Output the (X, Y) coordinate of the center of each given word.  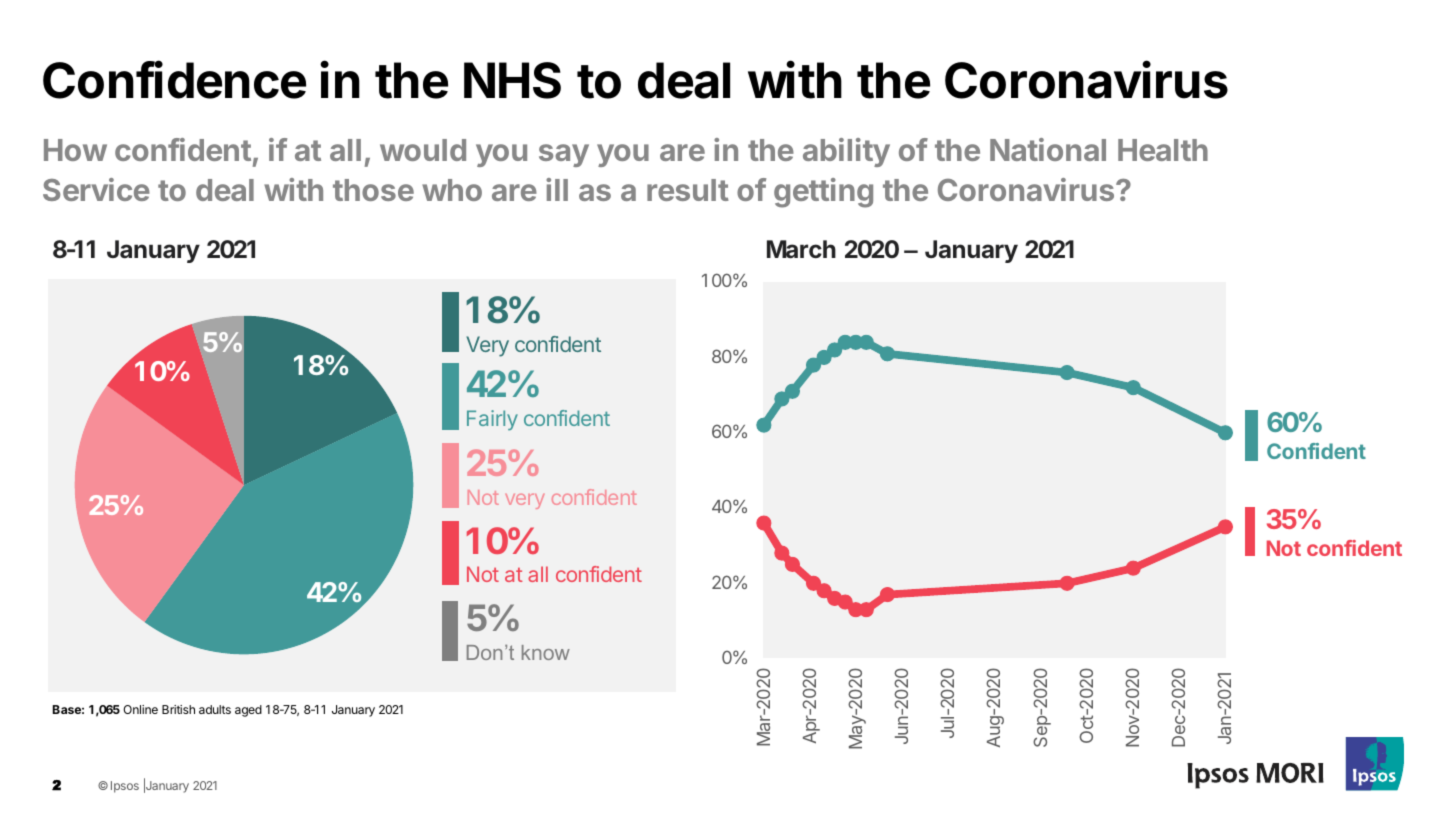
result (688, 190)
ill (557, 189)
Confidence (174, 79)
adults (215, 709)
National (1048, 149)
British (178, 709)
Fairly (492, 420)
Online (140, 709)
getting (823, 193)
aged (248, 711)
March (801, 249)
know (546, 652)
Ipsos (125, 787)
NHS (512, 80)
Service (96, 189)
